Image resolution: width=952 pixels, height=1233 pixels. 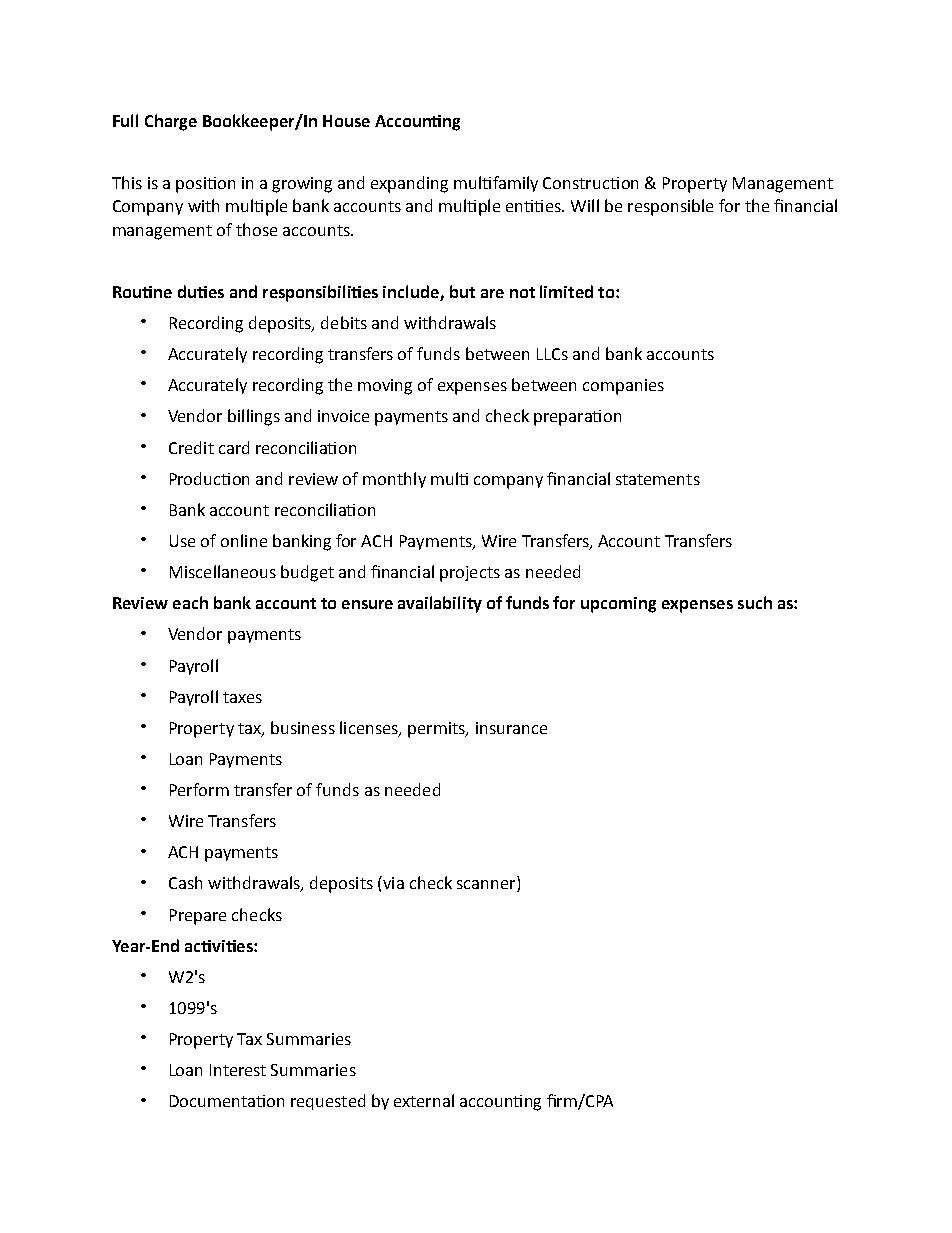 I want to click on availability, so click(x=440, y=604).
